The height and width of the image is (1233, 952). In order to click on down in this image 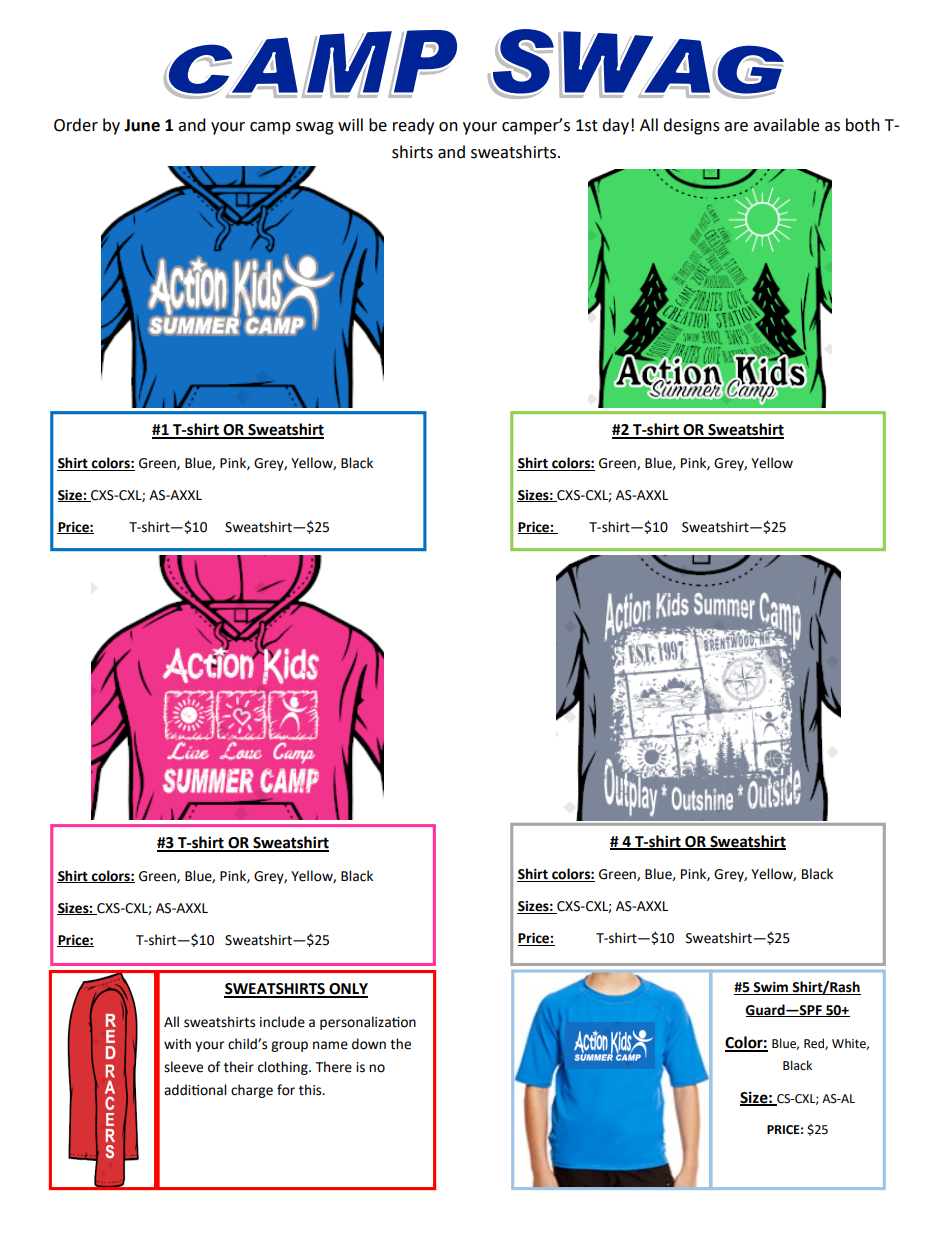, I will do `click(369, 1044)`.
